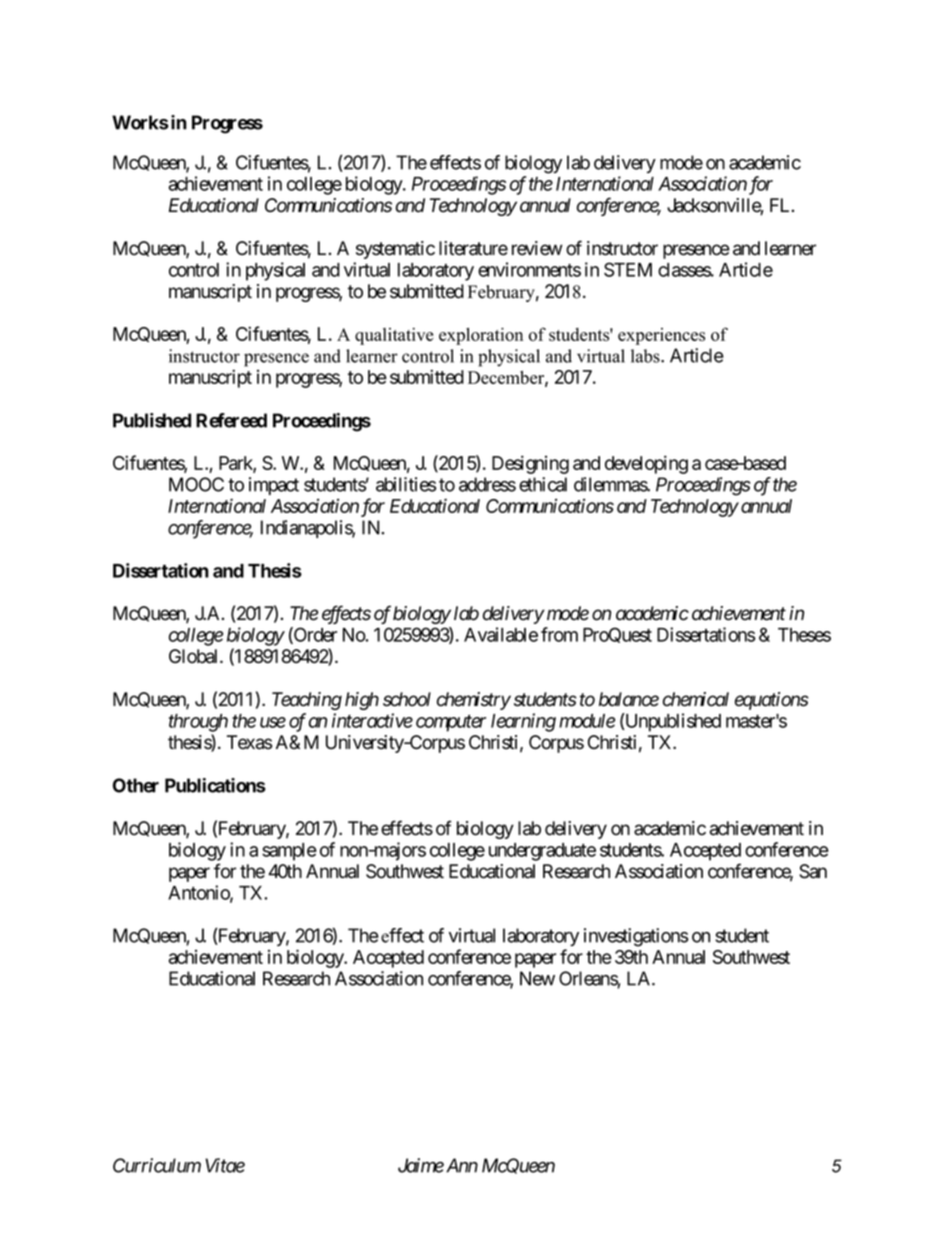 This screenshot has width=952, height=1233. Describe the element at coordinates (231, 420) in the screenshot. I see `Refereed` at that location.
